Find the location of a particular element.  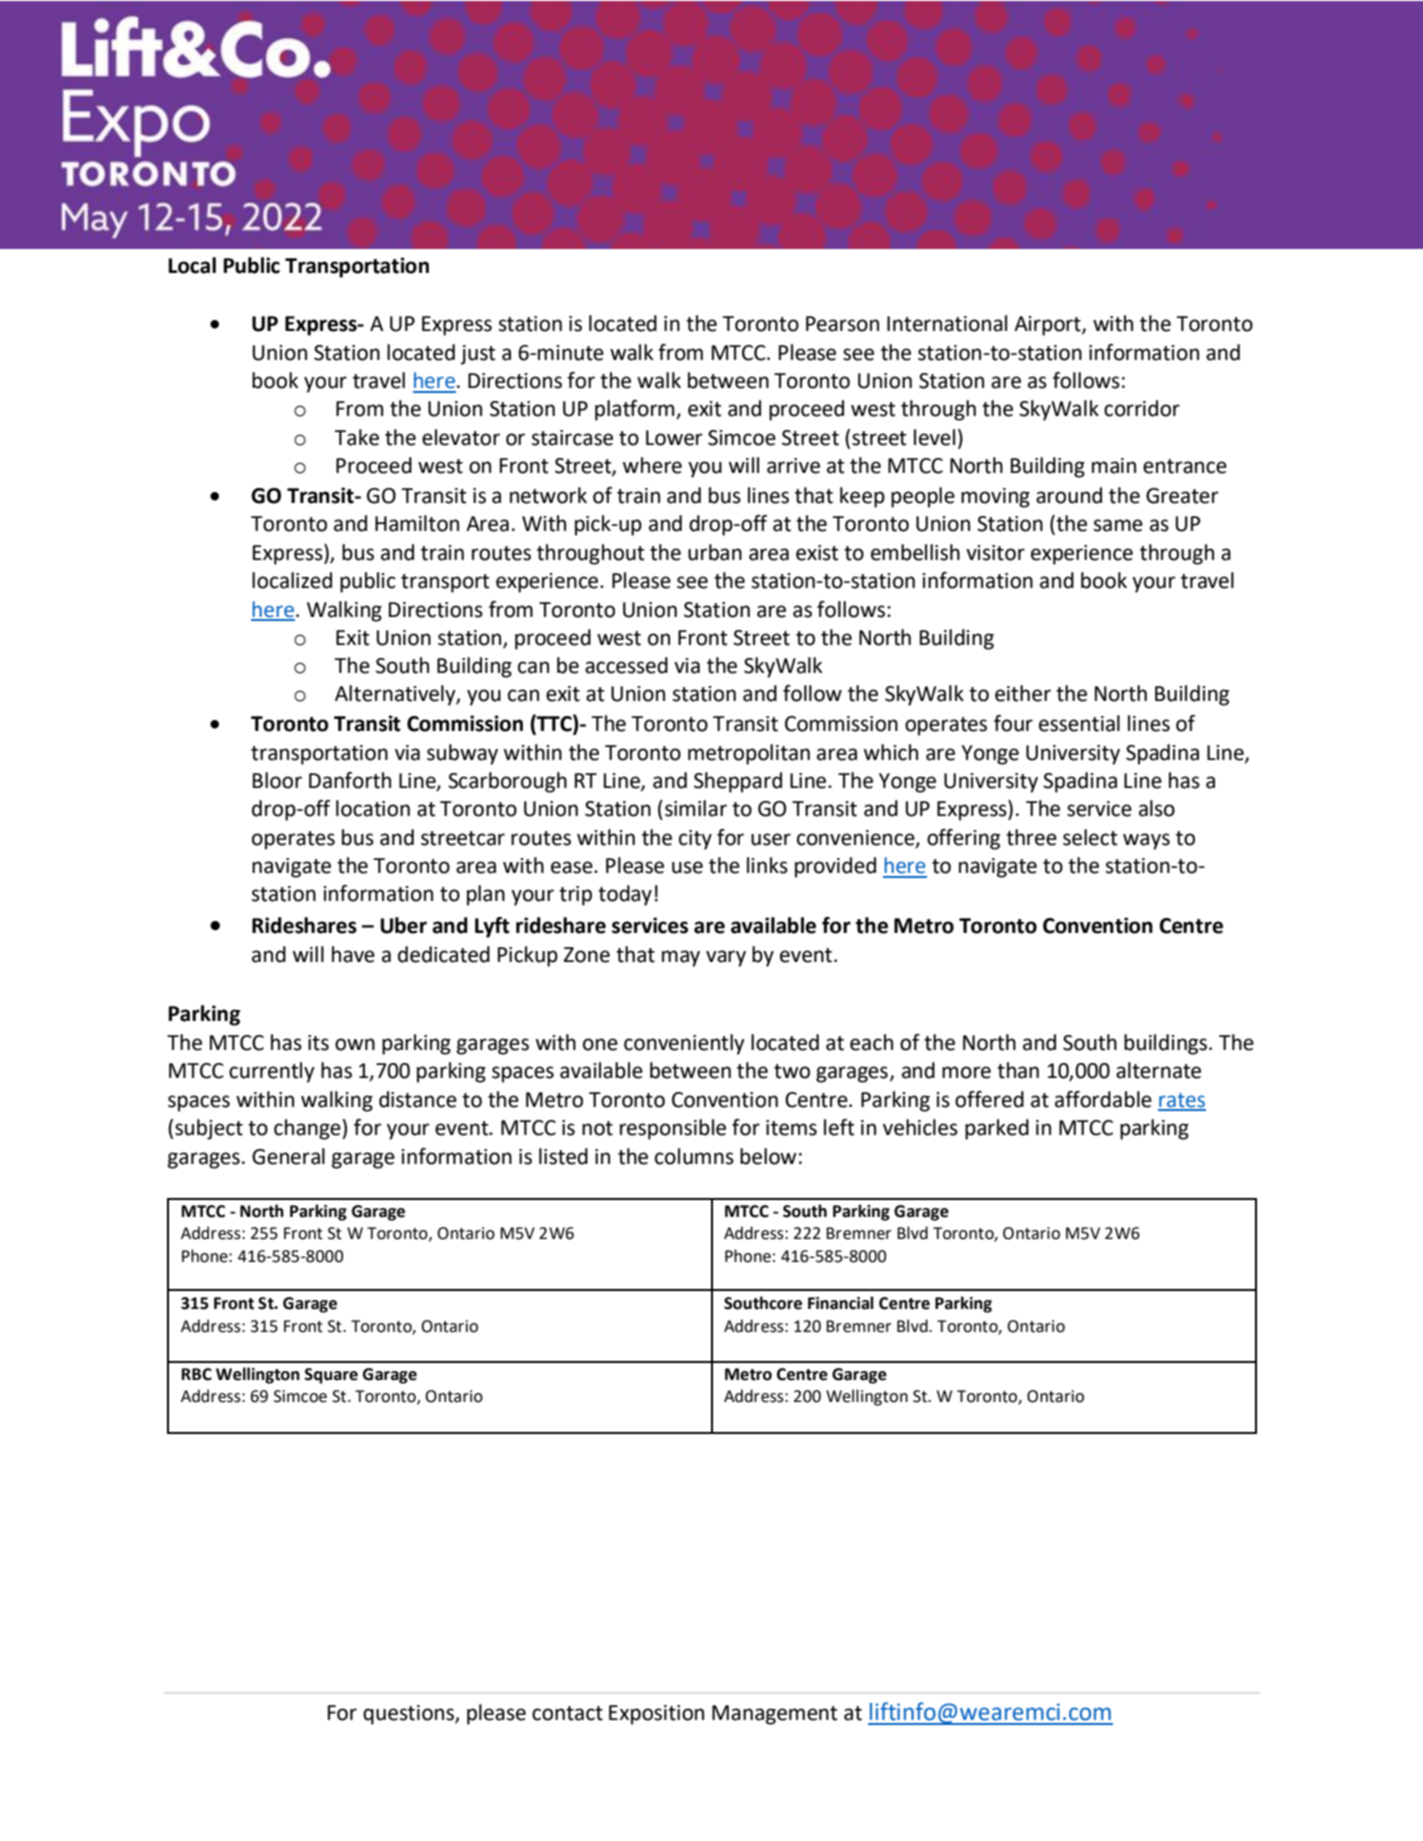

Exposition is located at coordinates (656, 1715).
